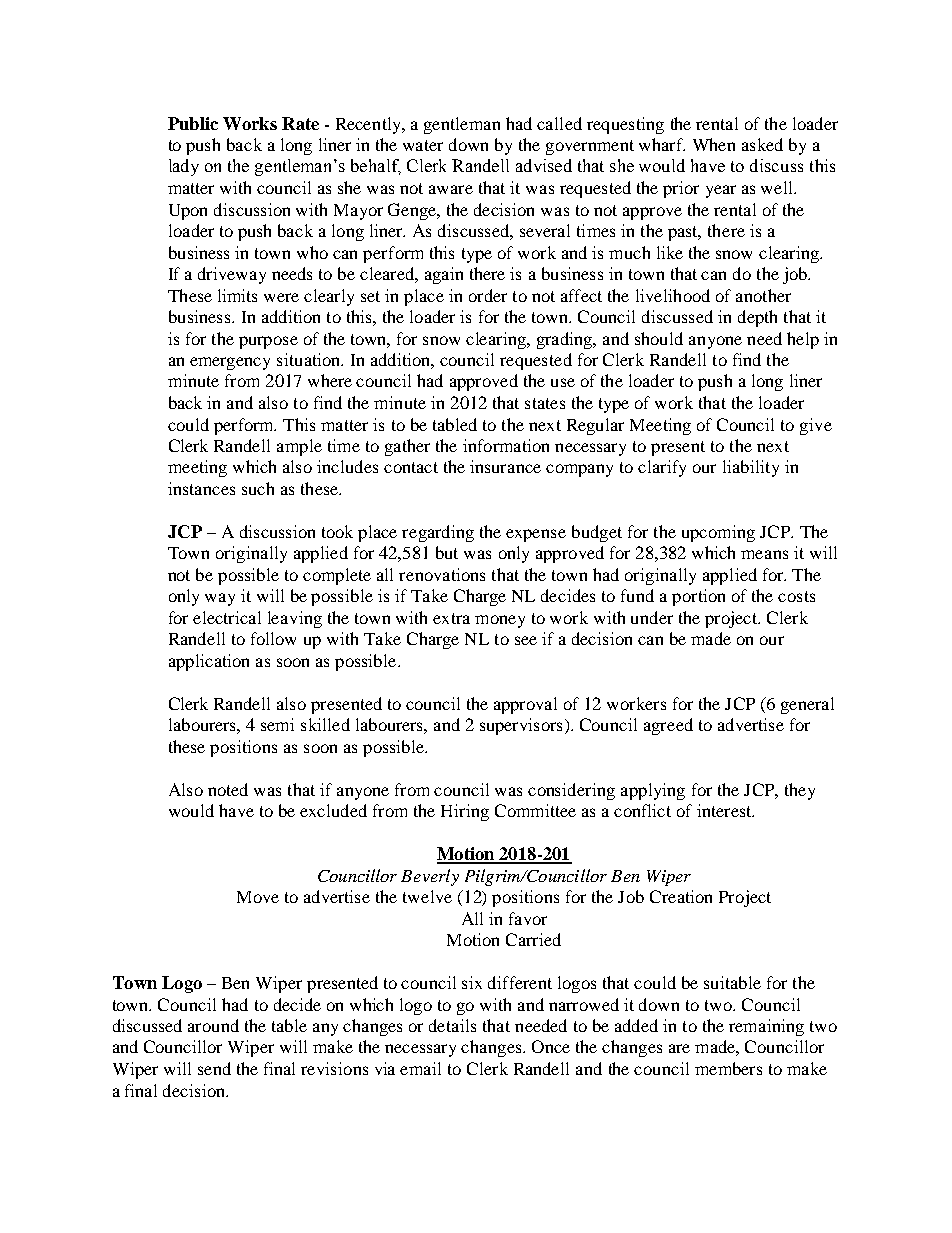 The width and height of the screenshot is (952, 1233). Describe the element at coordinates (762, 144) in the screenshot. I see `asked` at that location.
